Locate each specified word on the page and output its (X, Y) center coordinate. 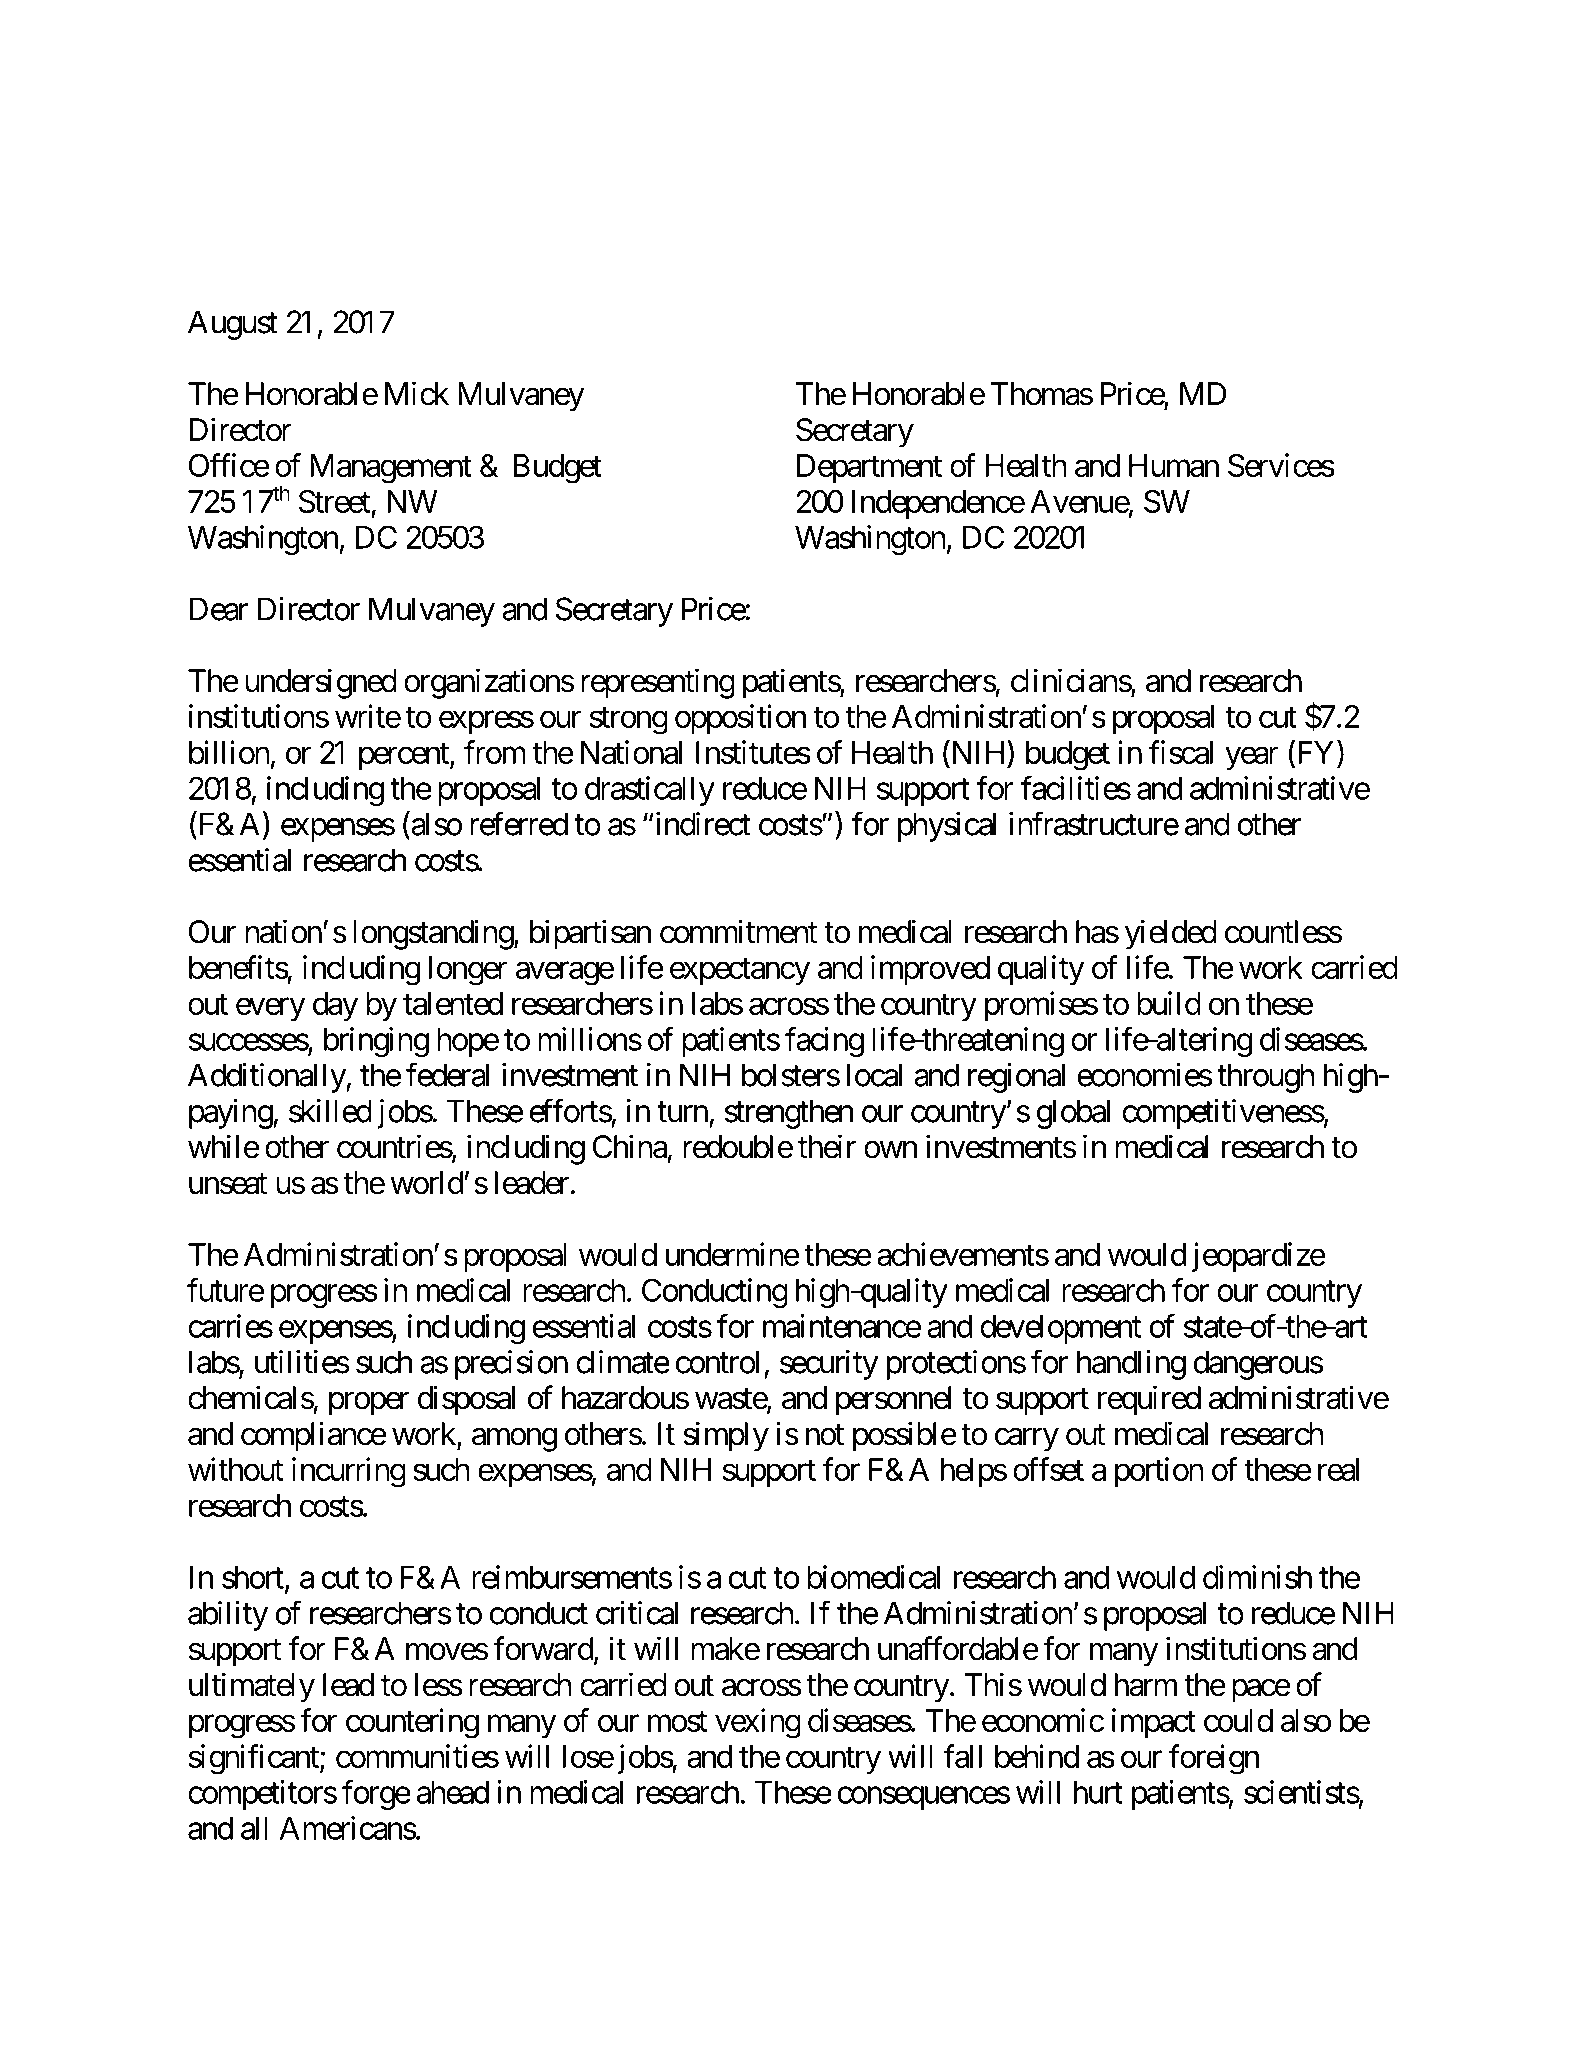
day (335, 1007)
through (1266, 1078)
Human (1174, 465)
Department (869, 468)
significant (255, 1759)
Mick (417, 393)
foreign (1214, 1759)
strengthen (789, 1114)
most (677, 1721)
